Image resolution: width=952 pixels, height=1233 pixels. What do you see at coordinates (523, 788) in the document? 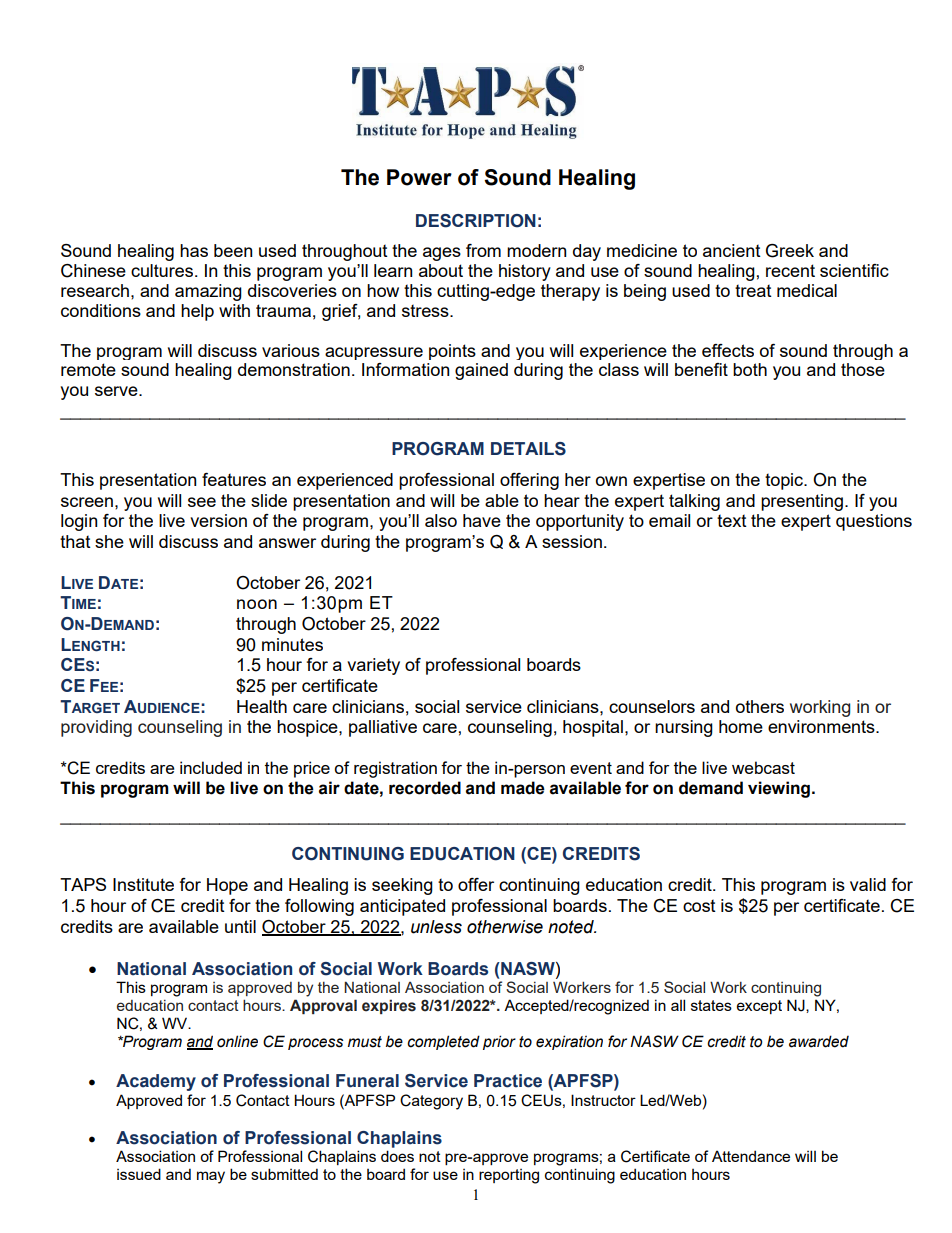
I see `made` at bounding box center [523, 788].
